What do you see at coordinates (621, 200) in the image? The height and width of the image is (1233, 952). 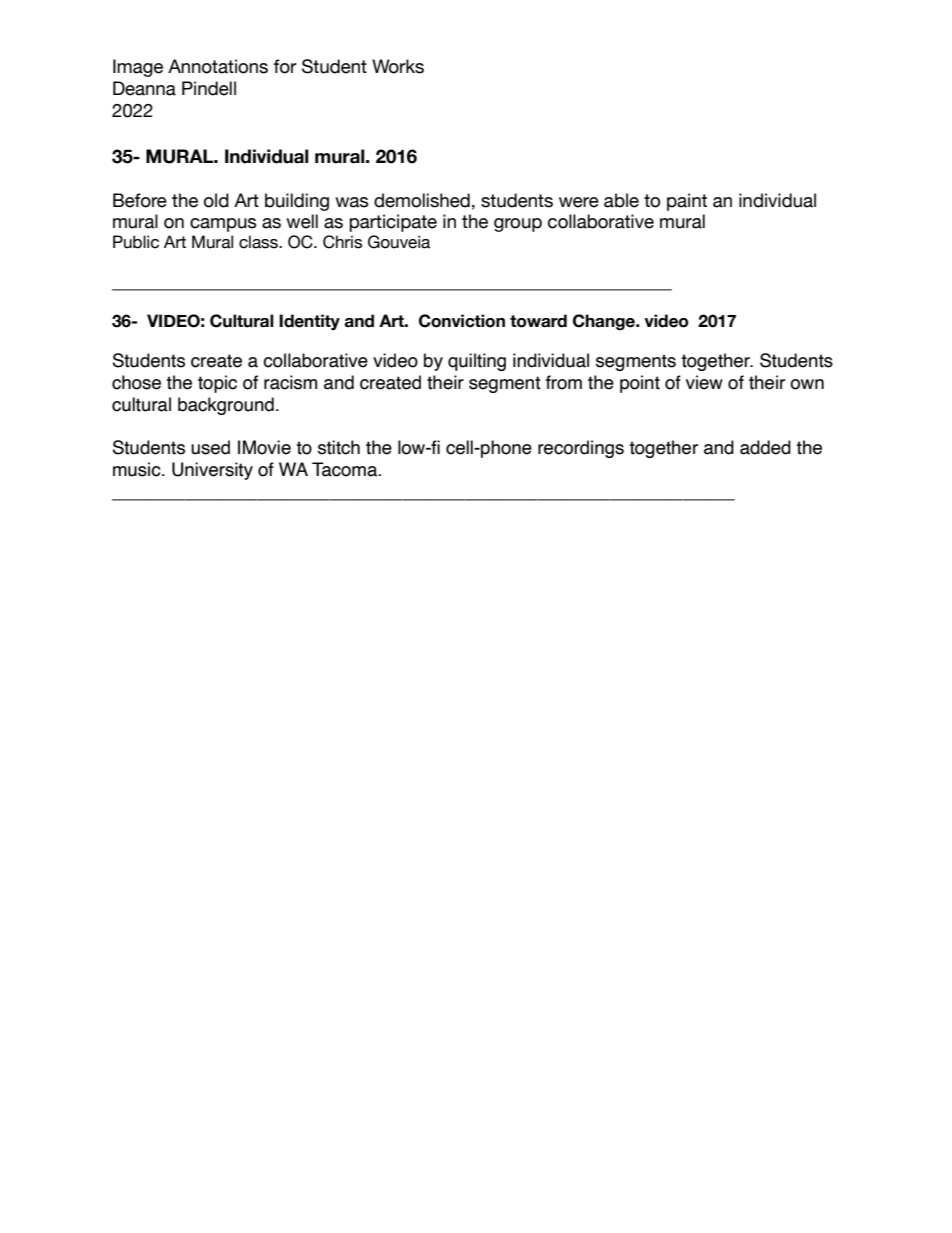 I see `able` at bounding box center [621, 200].
